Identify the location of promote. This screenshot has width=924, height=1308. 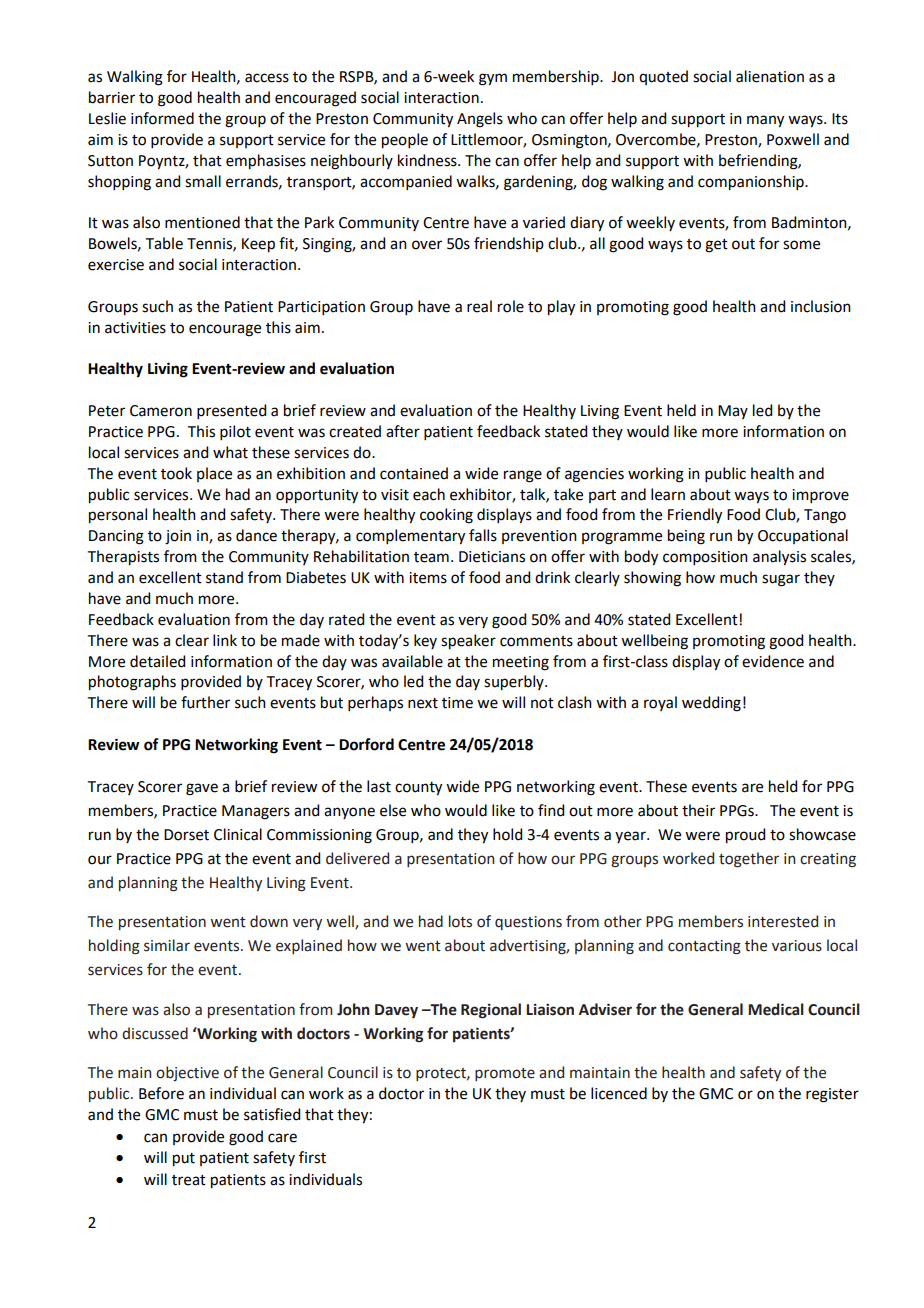
(505, 1074).
